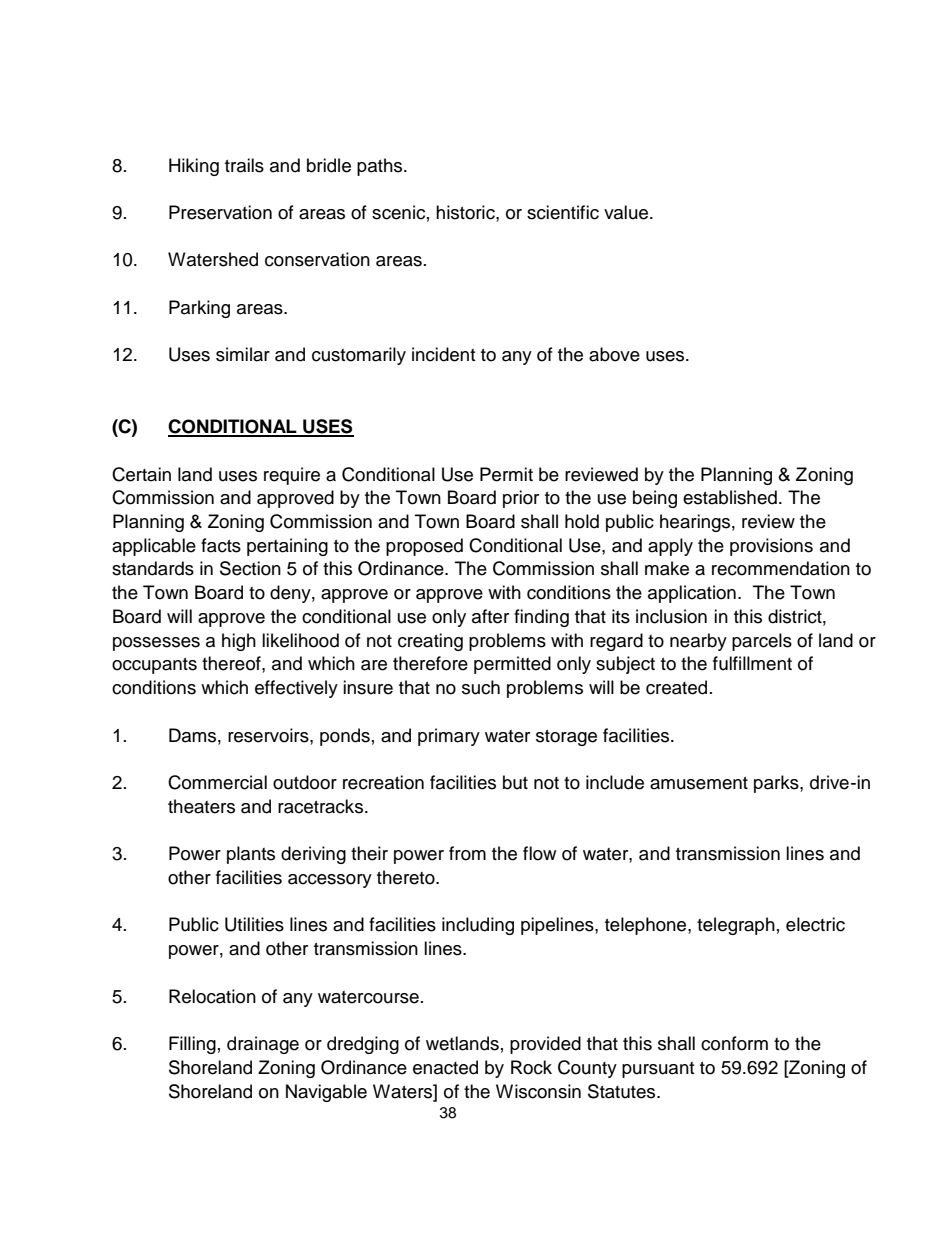  I want to click on Filling, so click(192, 1045).
